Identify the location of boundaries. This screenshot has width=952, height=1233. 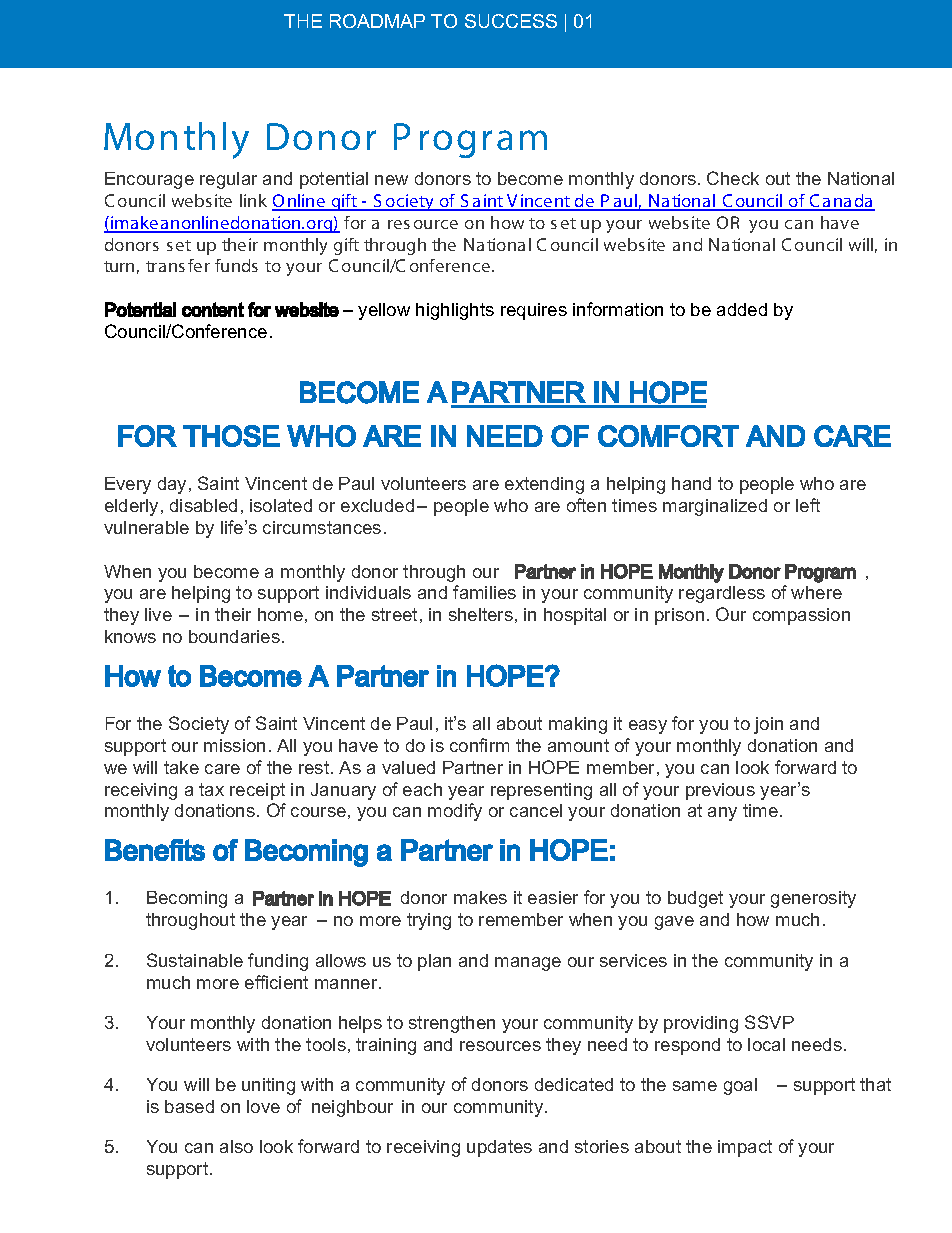
(234, 636).
